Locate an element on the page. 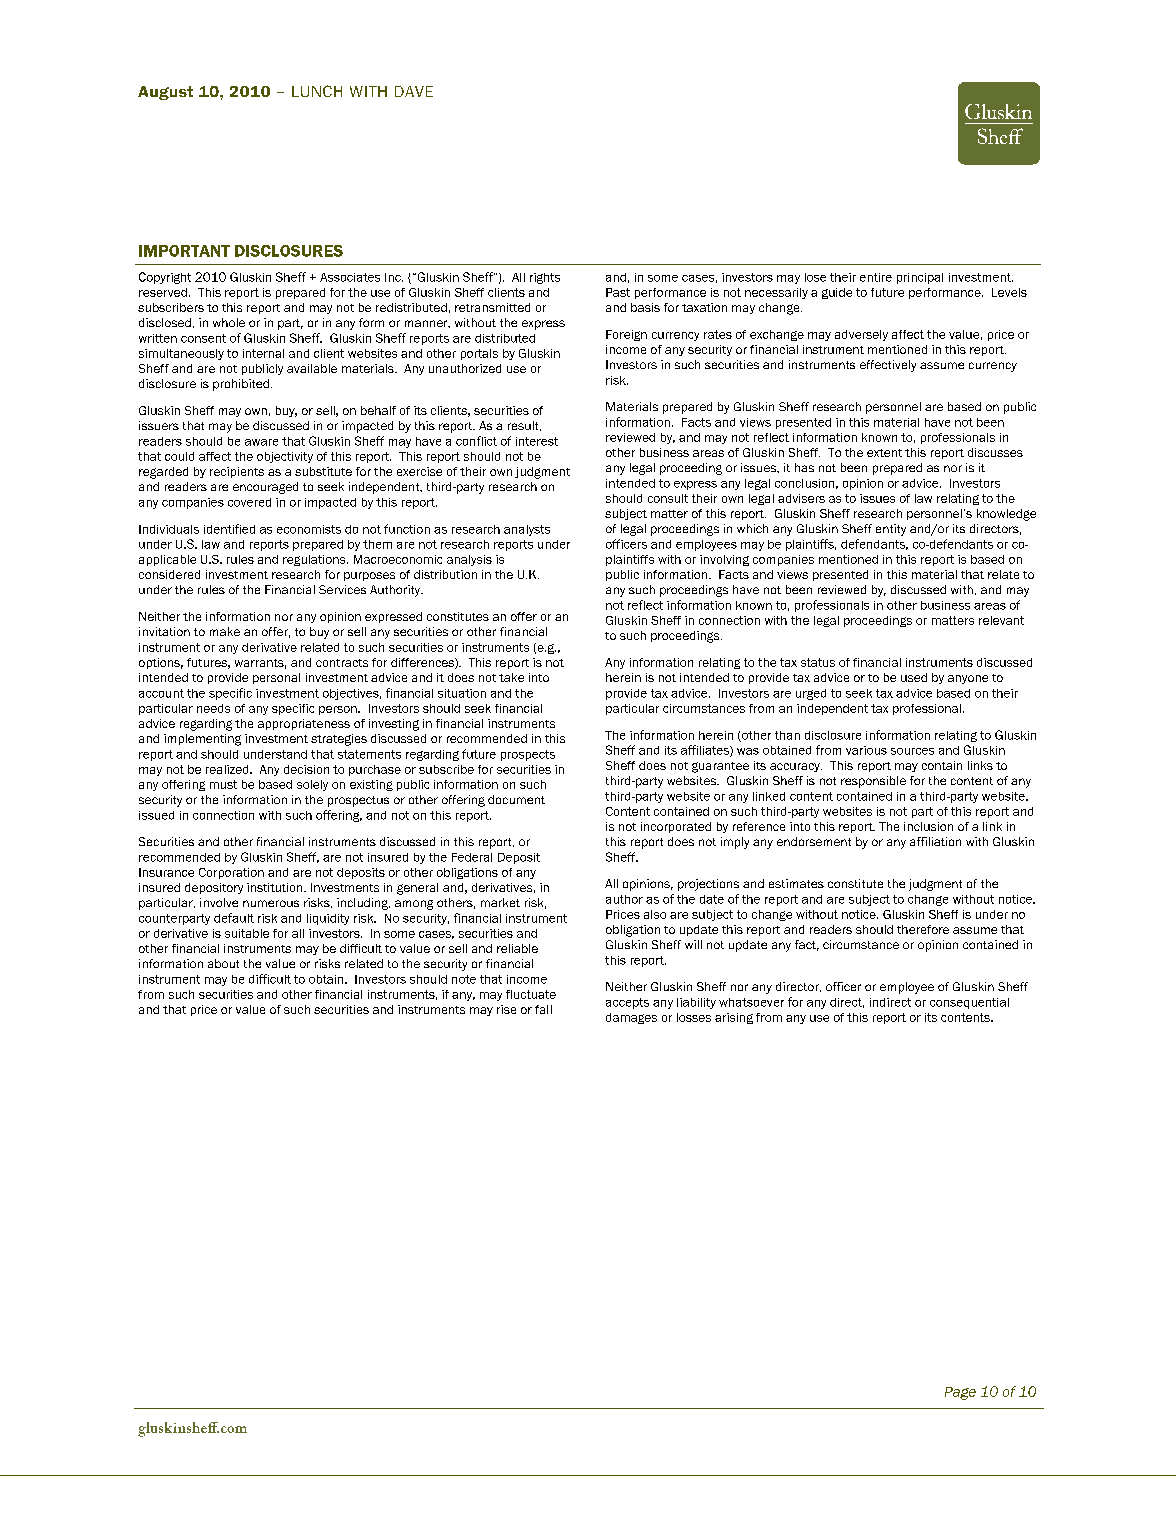  DAVE is located at coordinates (414, 91).
